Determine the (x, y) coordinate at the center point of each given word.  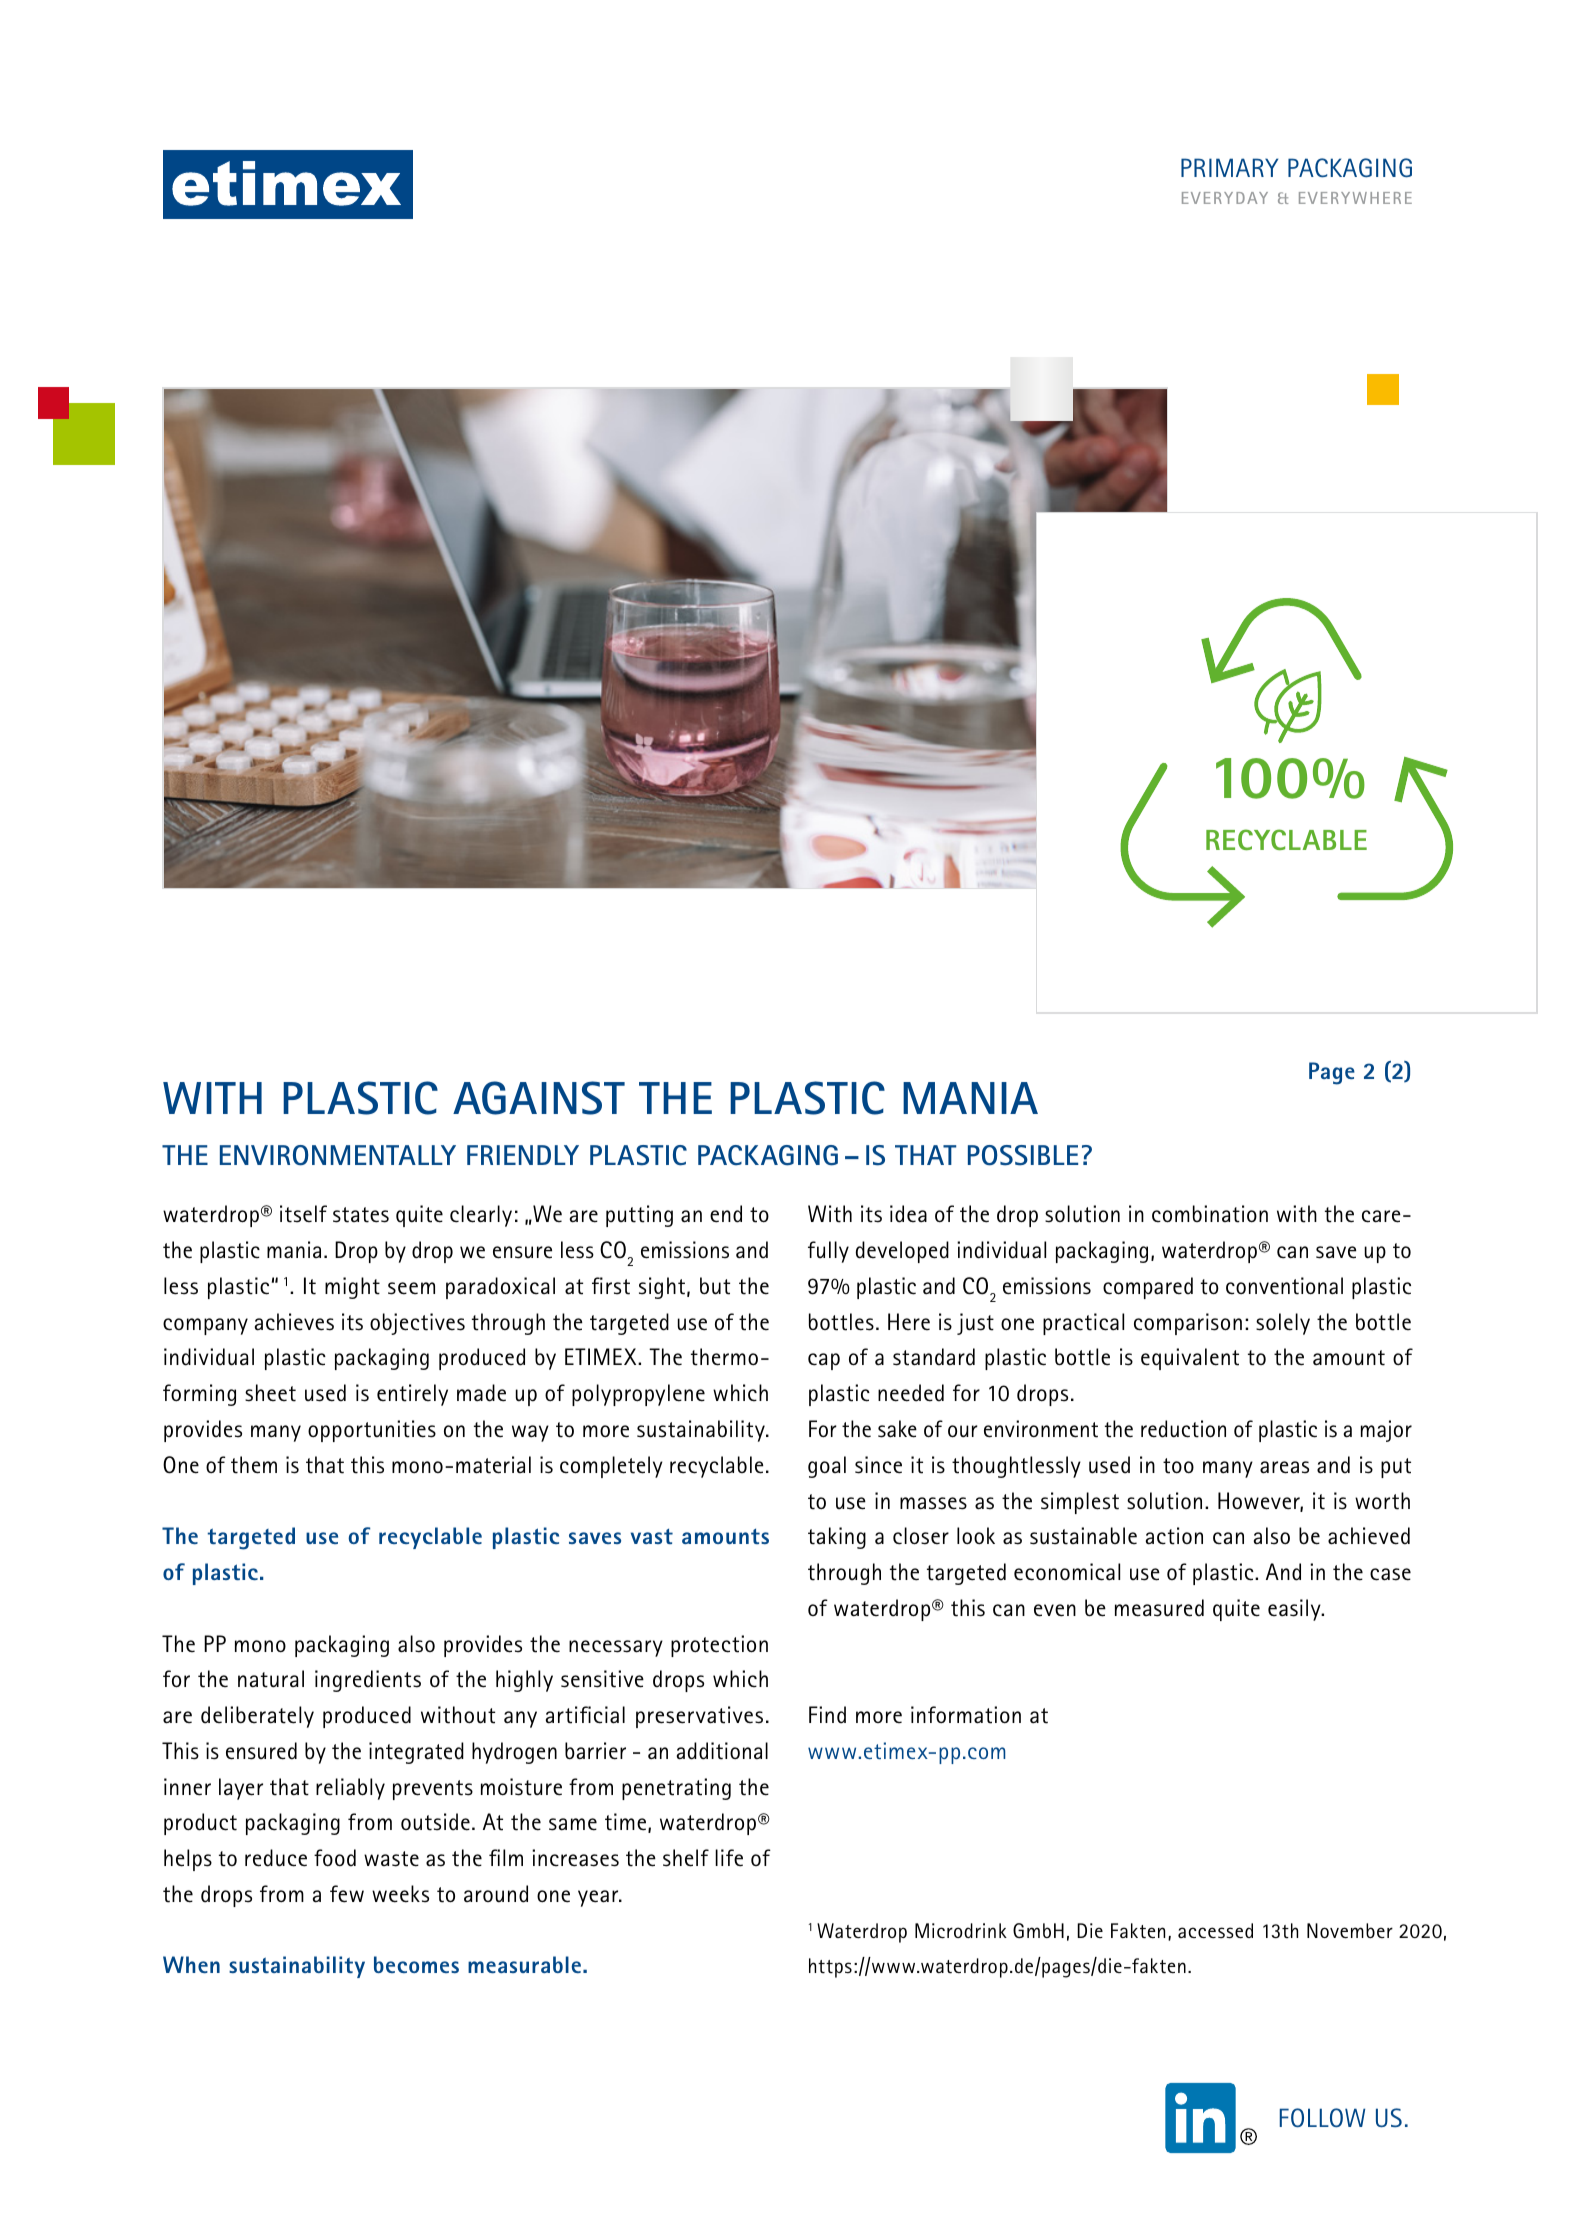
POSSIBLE (1023, 1155)
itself (303, 1214)
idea (908, 1214)
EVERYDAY (1225, 198)
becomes (416, 1964)
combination (1210, 1214)
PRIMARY (1229, 167)
